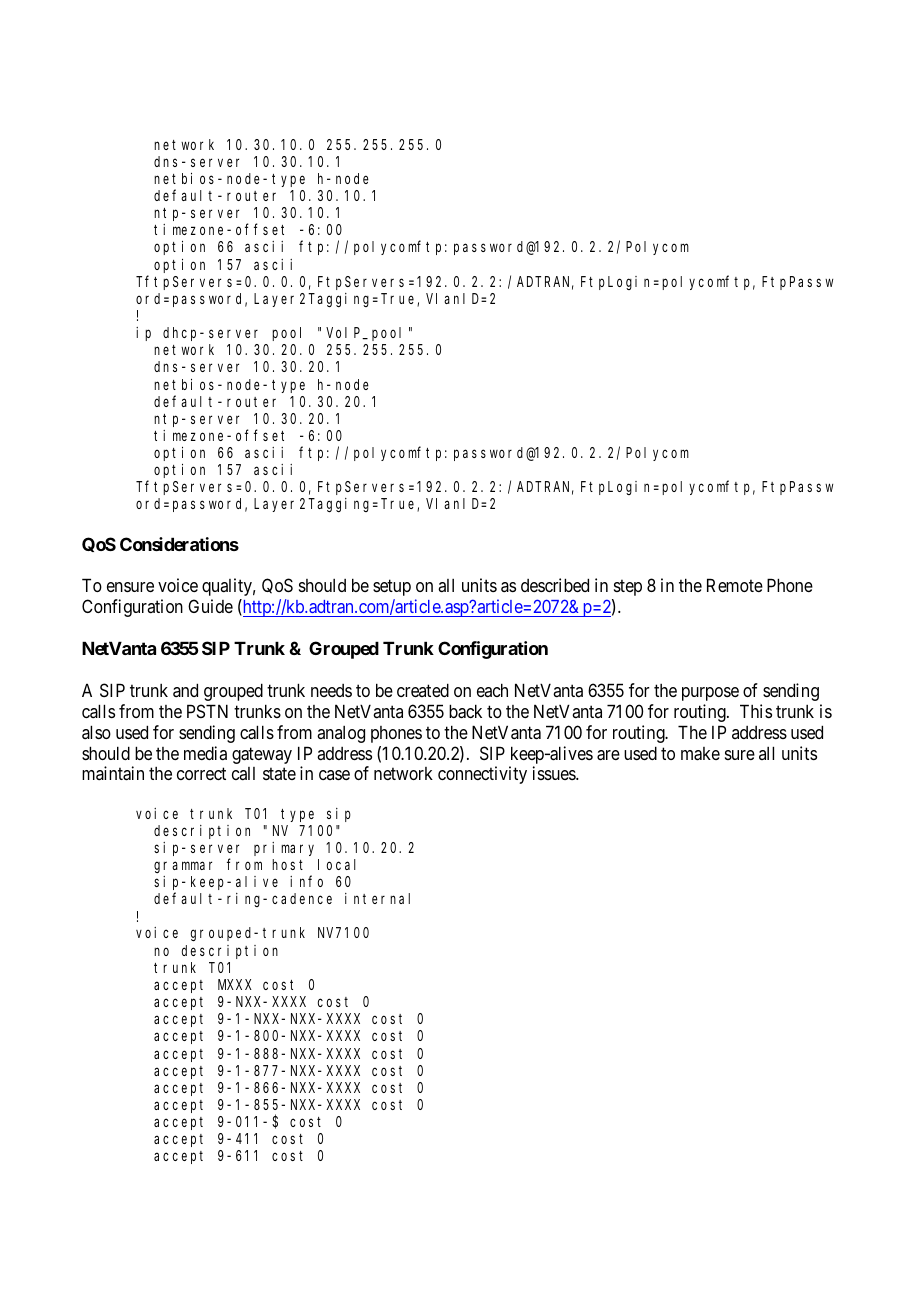 This image has width=924, height=1308. What do you see at coordinates (210, 606) in the image?
I see `Guide` at bounding box center [210, 606].
